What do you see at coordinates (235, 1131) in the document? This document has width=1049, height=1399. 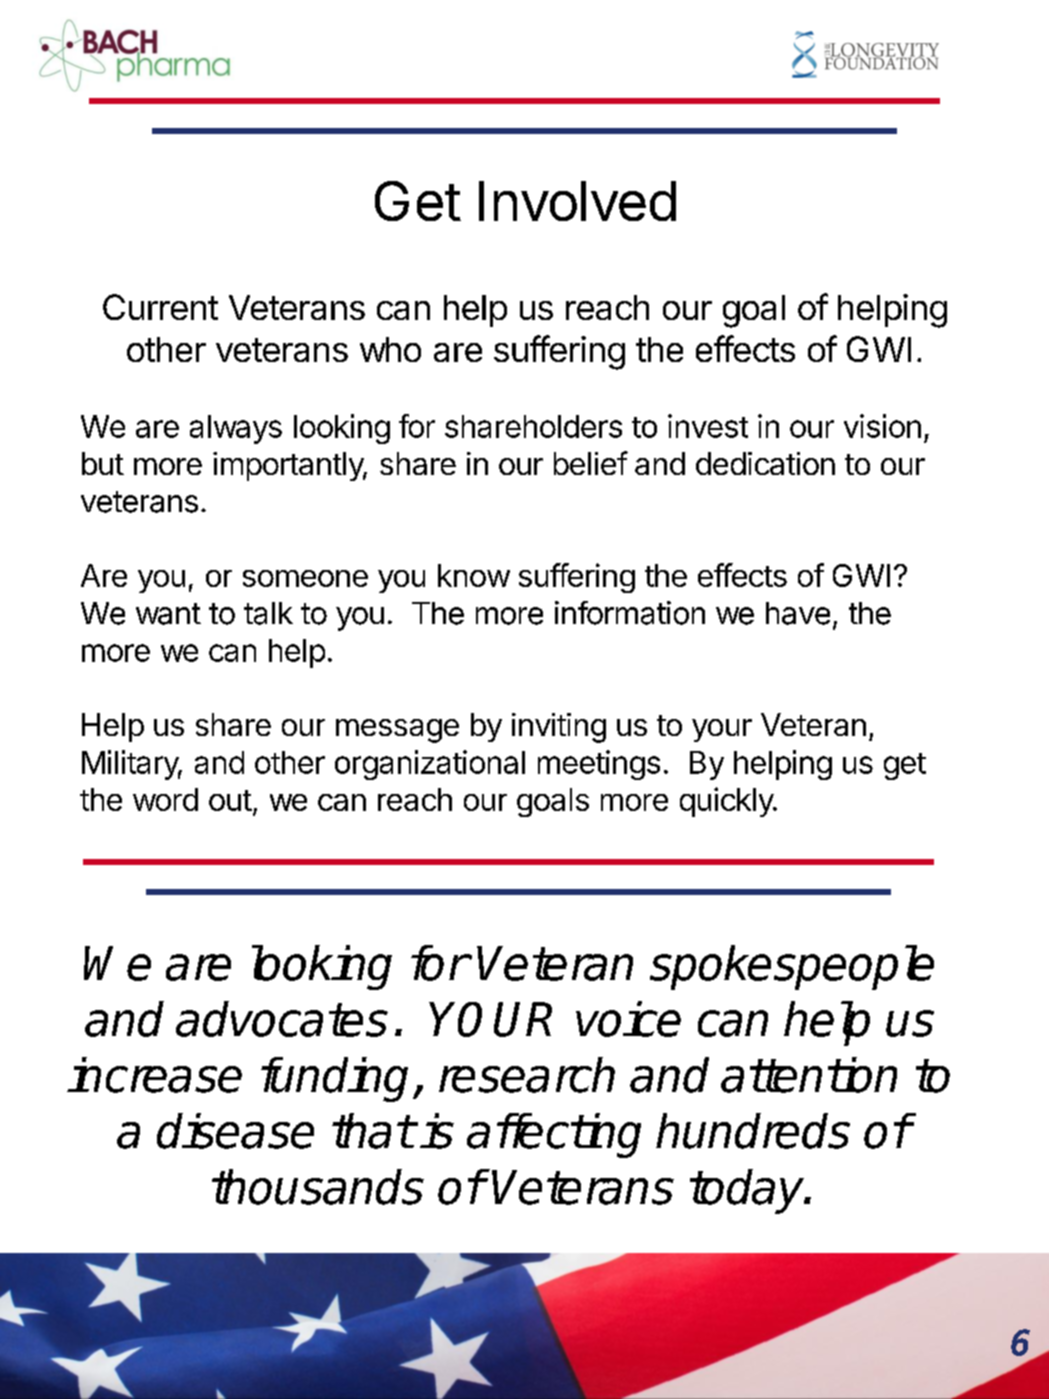 I see `disease` at bounding box center [235, 1131].
